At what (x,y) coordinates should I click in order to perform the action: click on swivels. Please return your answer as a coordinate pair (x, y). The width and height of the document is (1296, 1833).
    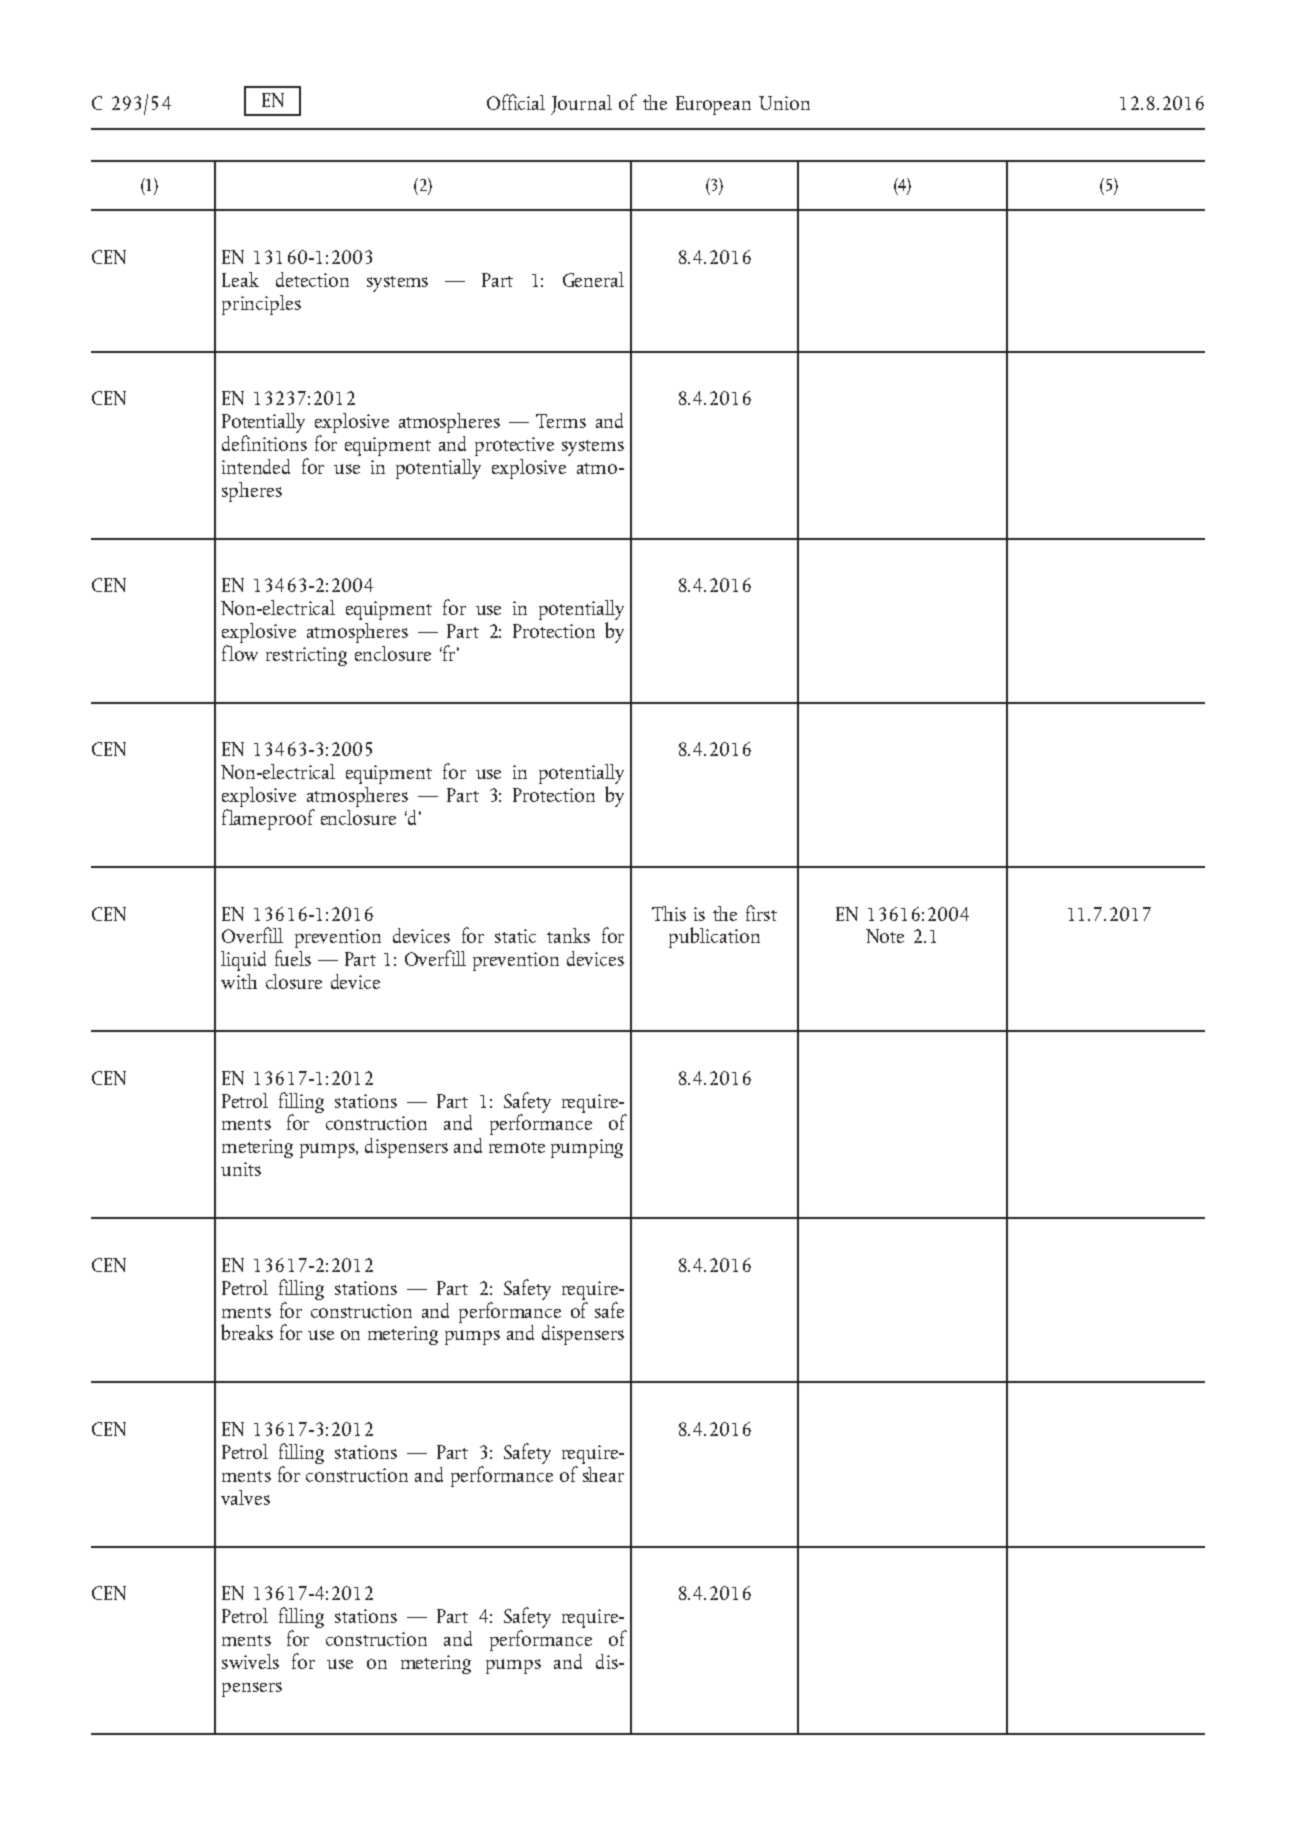
    Looking at the image, I should click on (250, 1661).
